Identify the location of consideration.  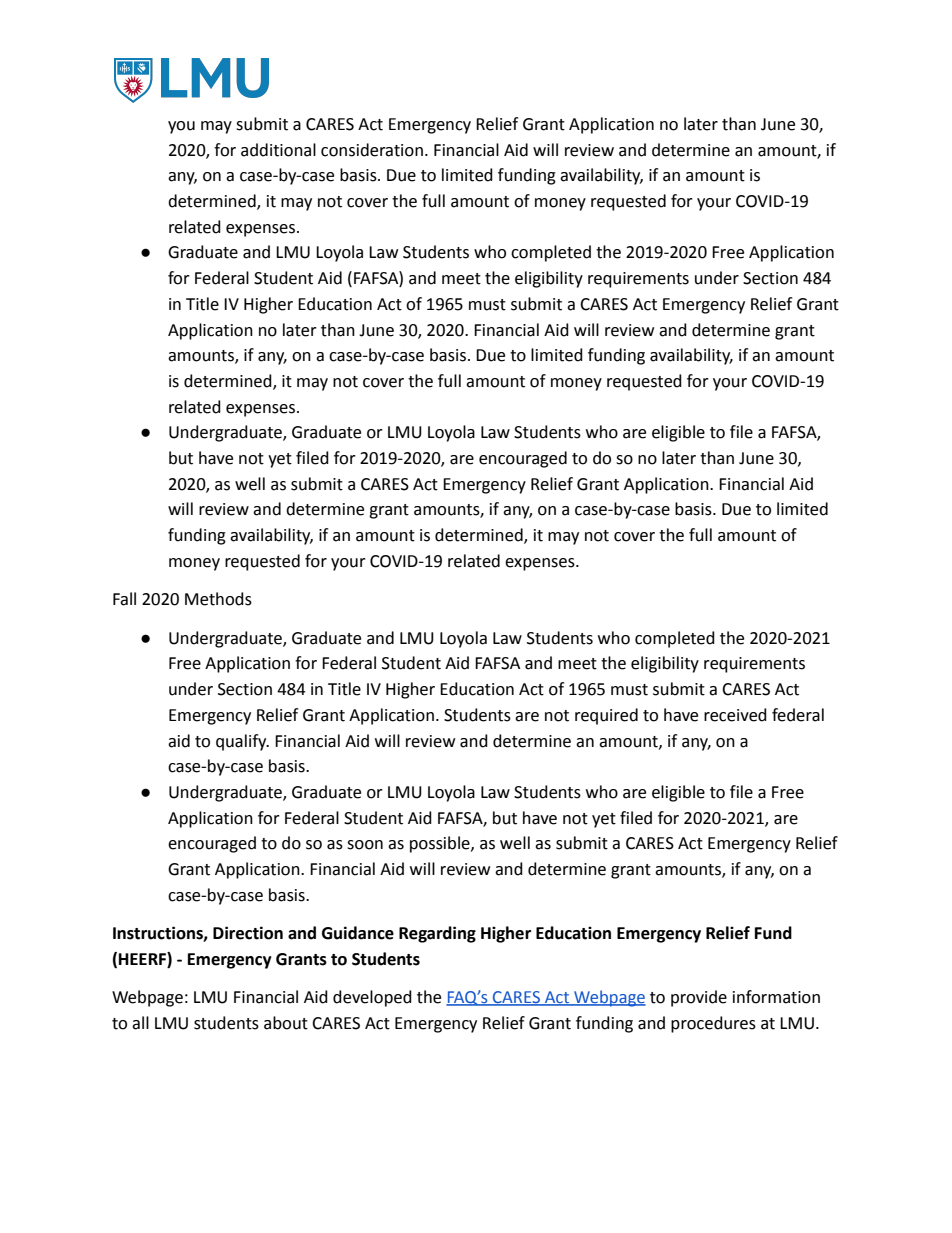
(372, 150).
